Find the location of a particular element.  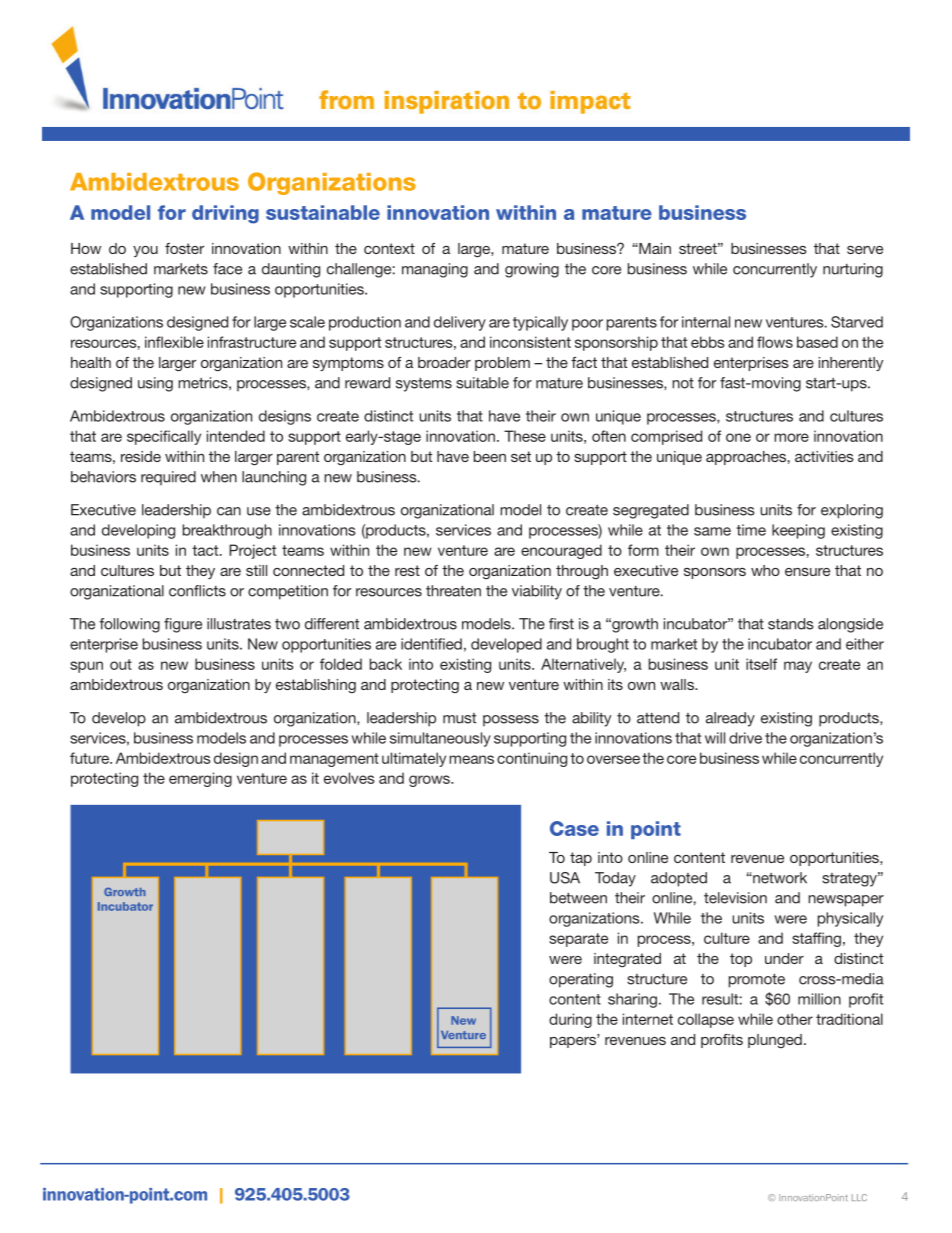

out is located at coordinates (121, 664).
